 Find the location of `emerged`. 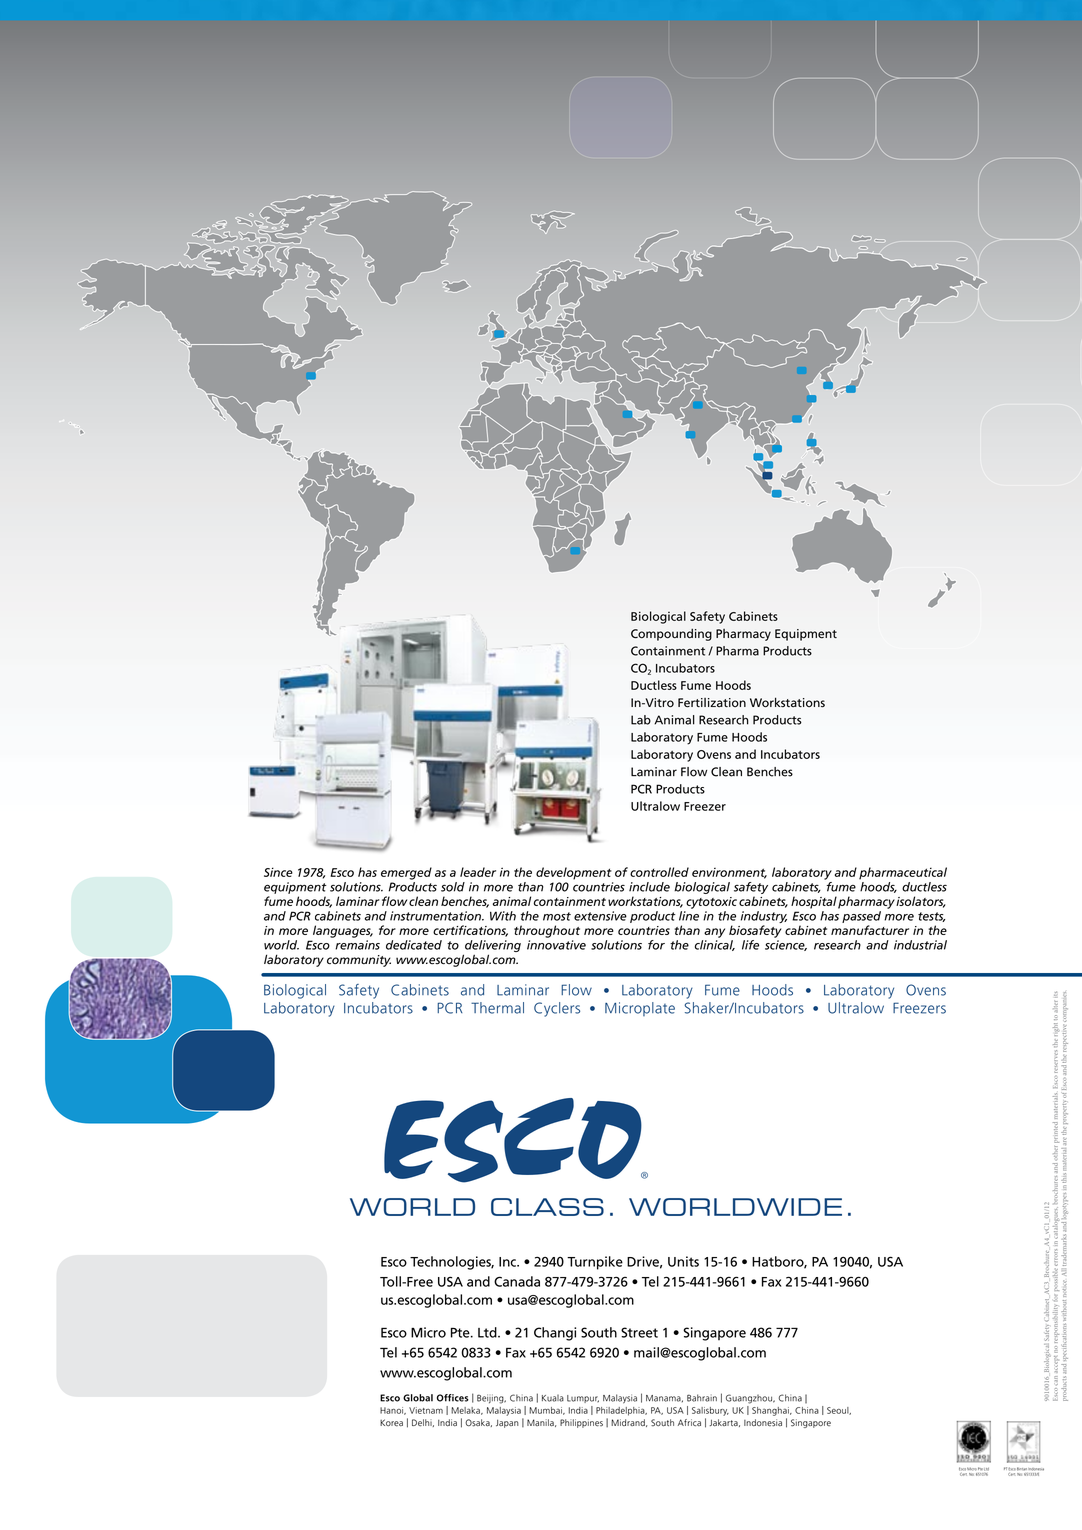

emerged is located at coordinates (406, 873).
